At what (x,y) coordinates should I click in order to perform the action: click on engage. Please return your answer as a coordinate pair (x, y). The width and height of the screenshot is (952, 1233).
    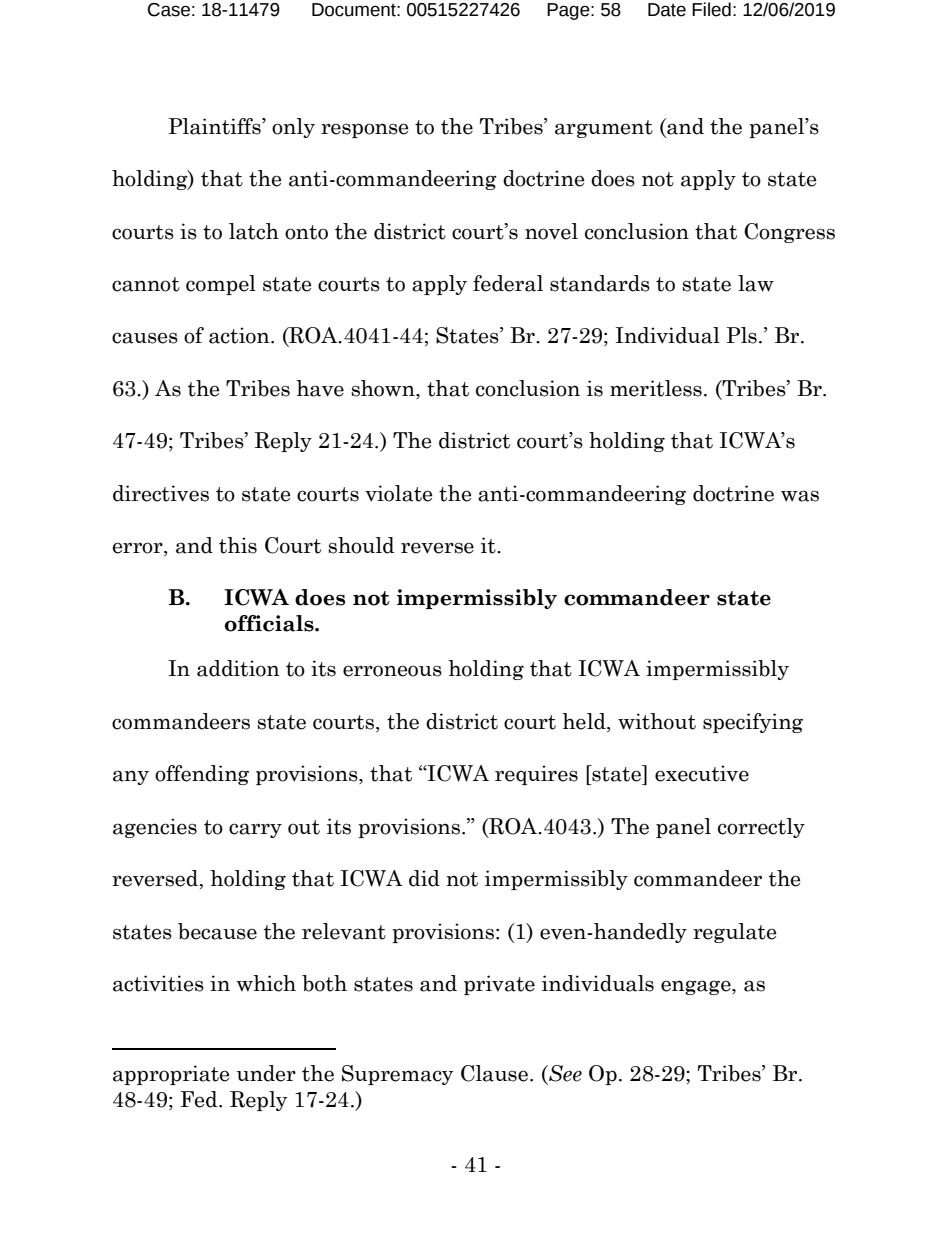
    Looking at the image, I should click on (697, 987).
